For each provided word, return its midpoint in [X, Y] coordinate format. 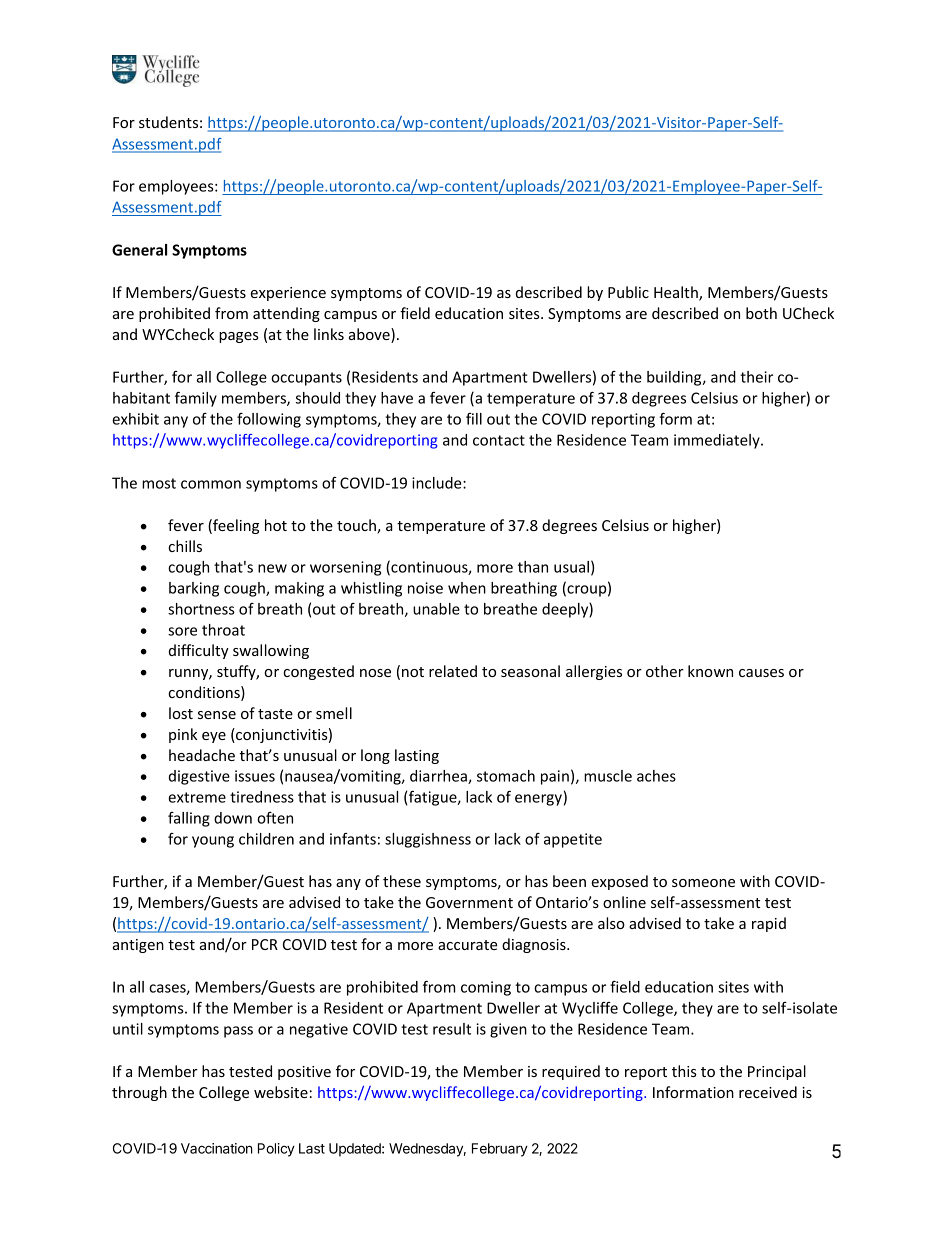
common [211, 484]
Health [677, 293]
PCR [265, 944]
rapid [769, 924]
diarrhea [439, 777]
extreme [197, 797]
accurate [467, 945]
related [453, 671]
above [370, 335]
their [756, 377]
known [710, 671]
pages [239, 337]
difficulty [199, 651]
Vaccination [217, 1148]
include [438, 483]
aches [656, 776]
